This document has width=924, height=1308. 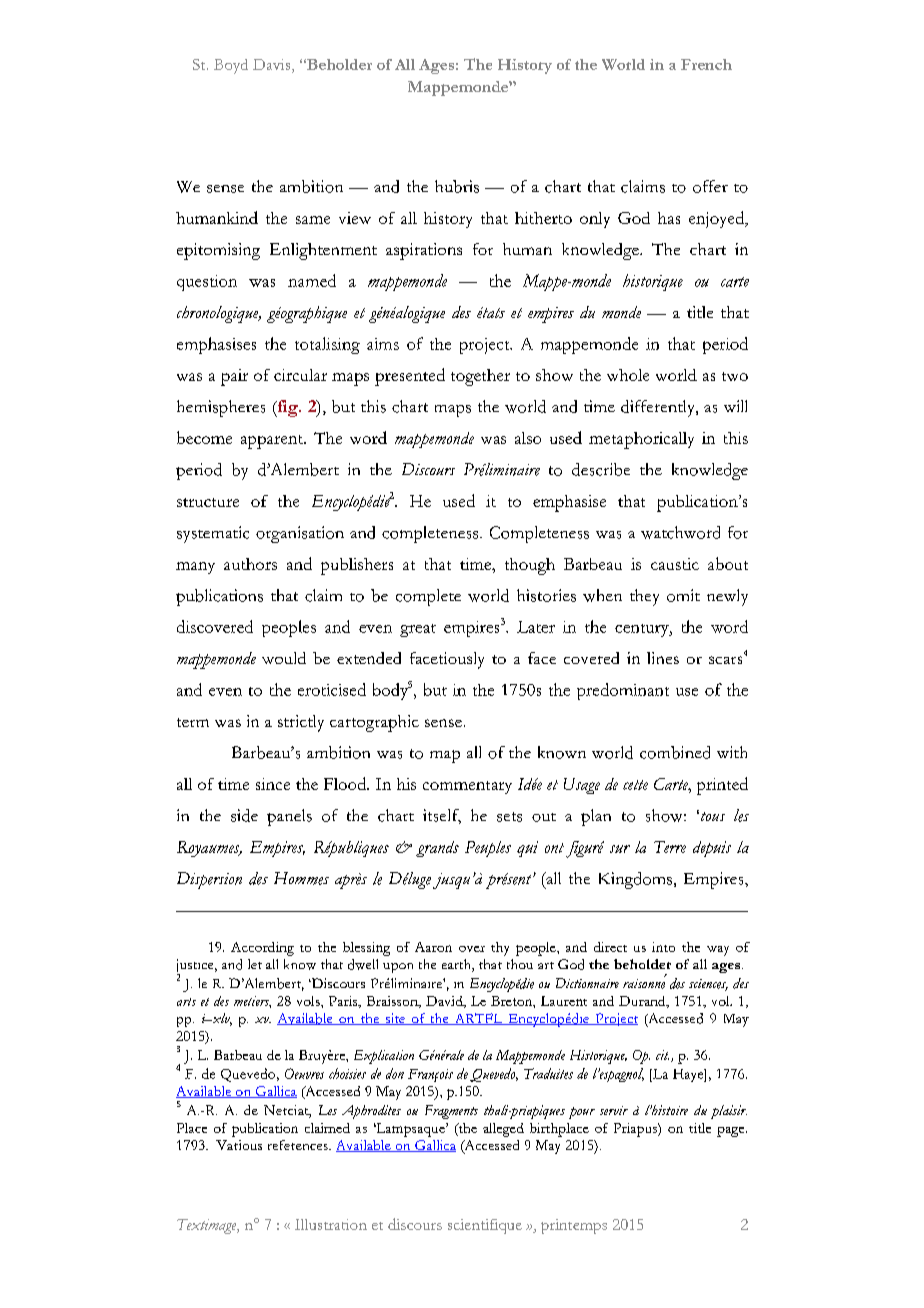 What do you see at coordinates (239, 1145) in the document?
I see `Various` at bounding box center [239, 1145].
